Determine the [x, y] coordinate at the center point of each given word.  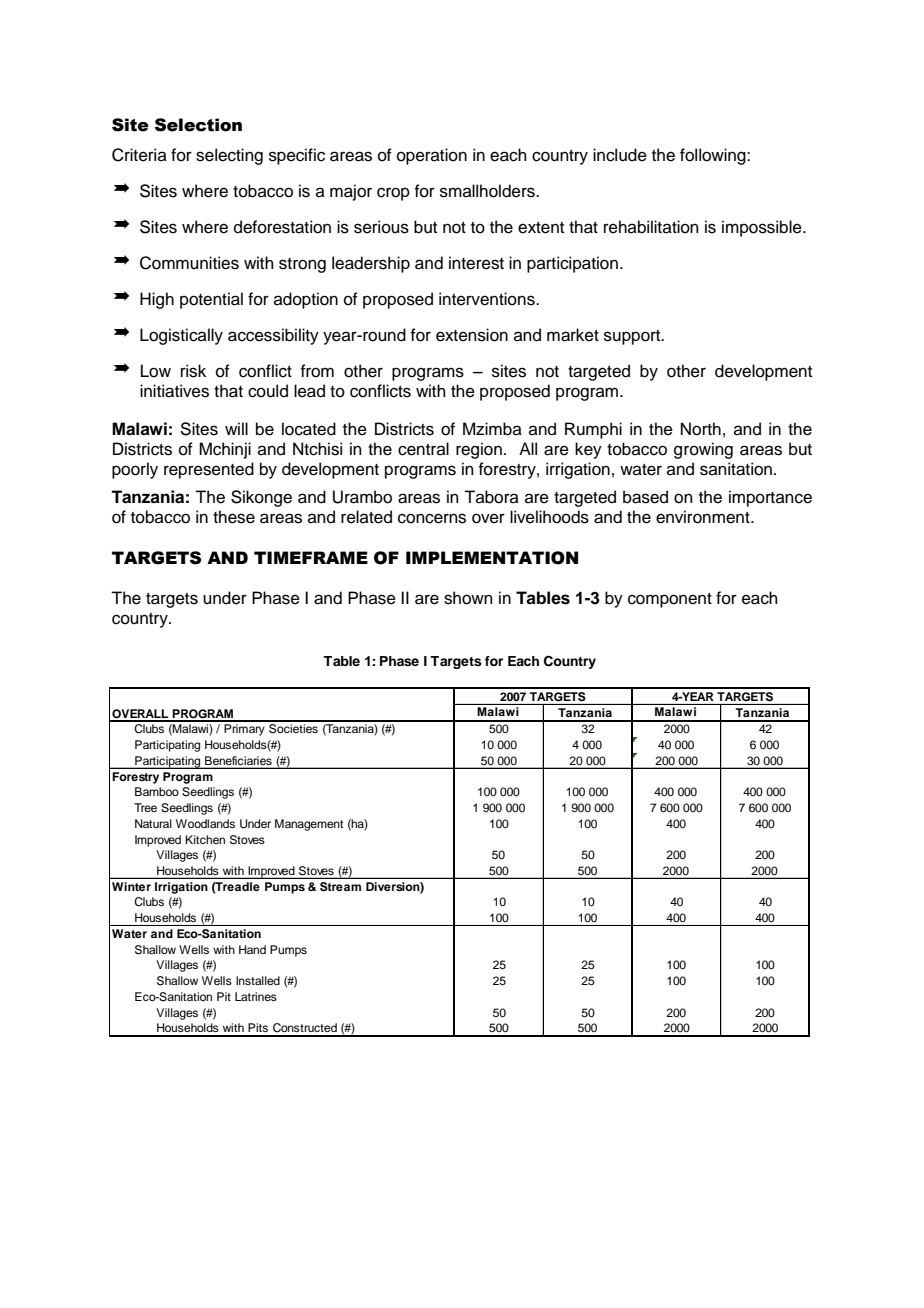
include [620, 155]
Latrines [256, 996]
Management [309, 825]
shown [468, 598]
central [423, 449]
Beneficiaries [238, 762]
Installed [258, 980]
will [236, 428]
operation [432, 156]
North [701, 429]
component [670, 600]
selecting [229, 156]
